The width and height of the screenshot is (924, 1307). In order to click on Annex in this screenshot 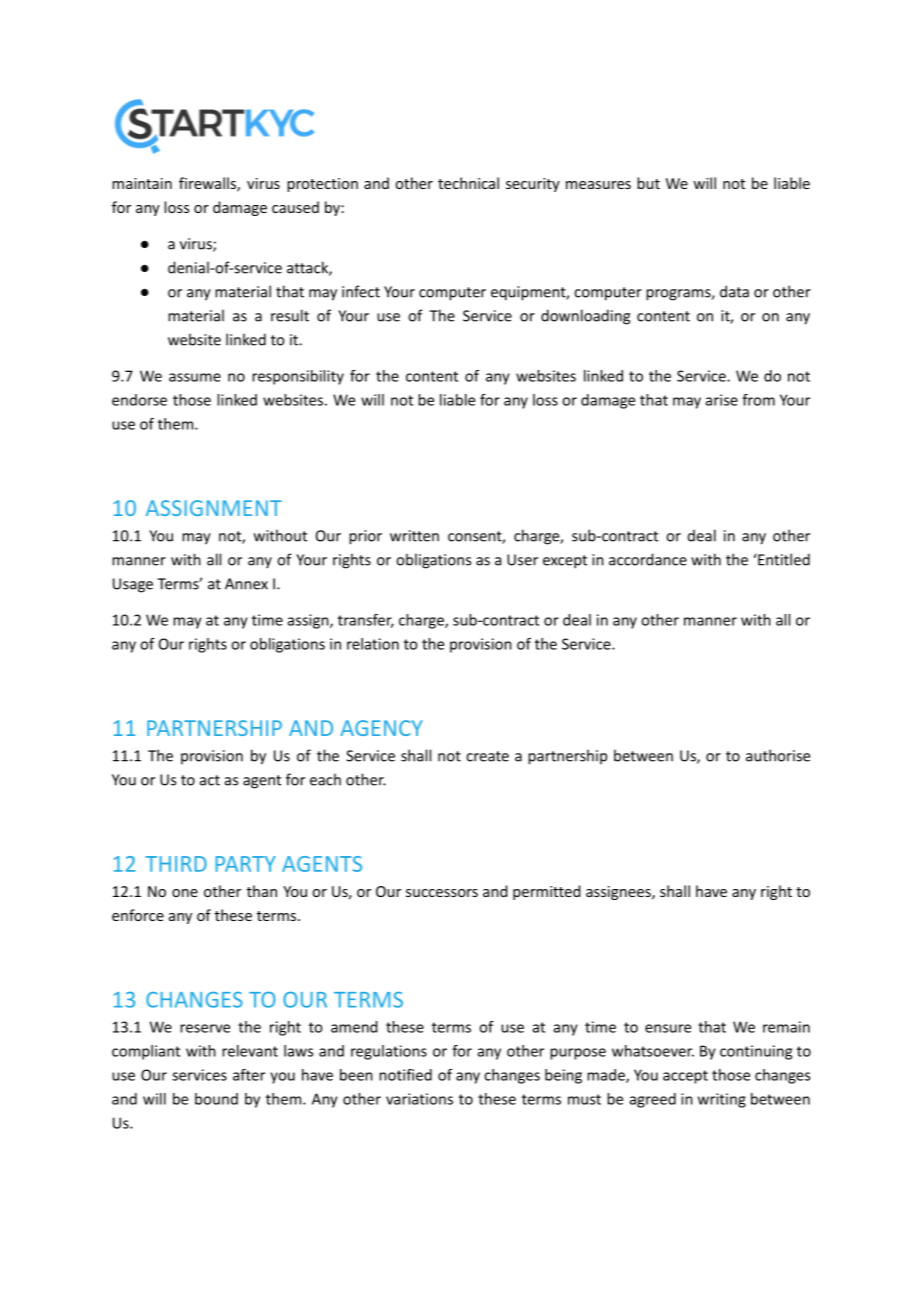, I will do `click(246, 584)`.
